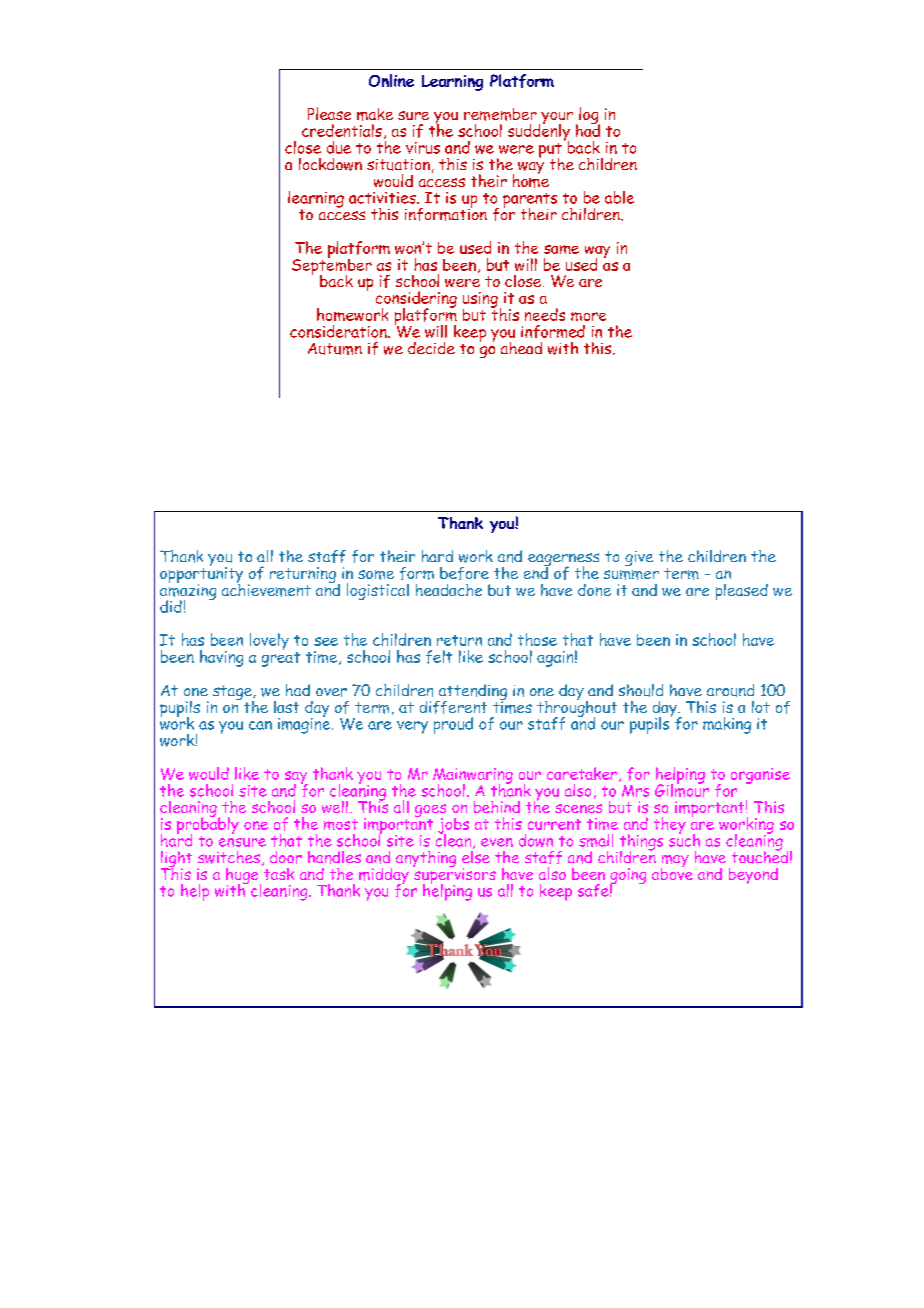  I want to click on before, so click(464, 573).
